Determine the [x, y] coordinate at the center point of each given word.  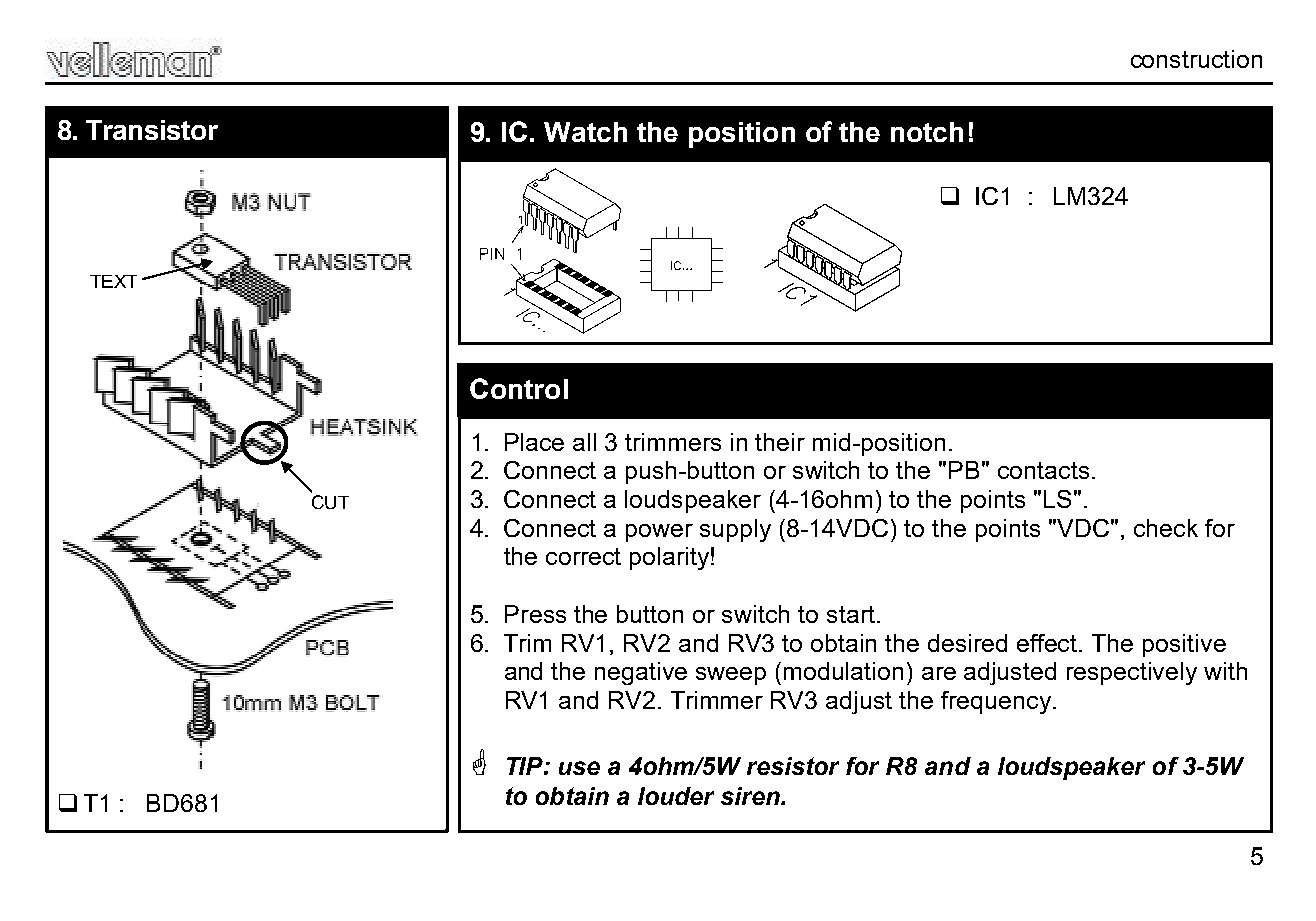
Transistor [152, 130]
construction [1196, 59]
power [659, 533]
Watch [585, 132]
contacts [1043, 470]
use [579, 768]
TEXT [113, 281]
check [1166, 528]
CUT [330, 502]
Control [519, 388]
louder [676, 796]
